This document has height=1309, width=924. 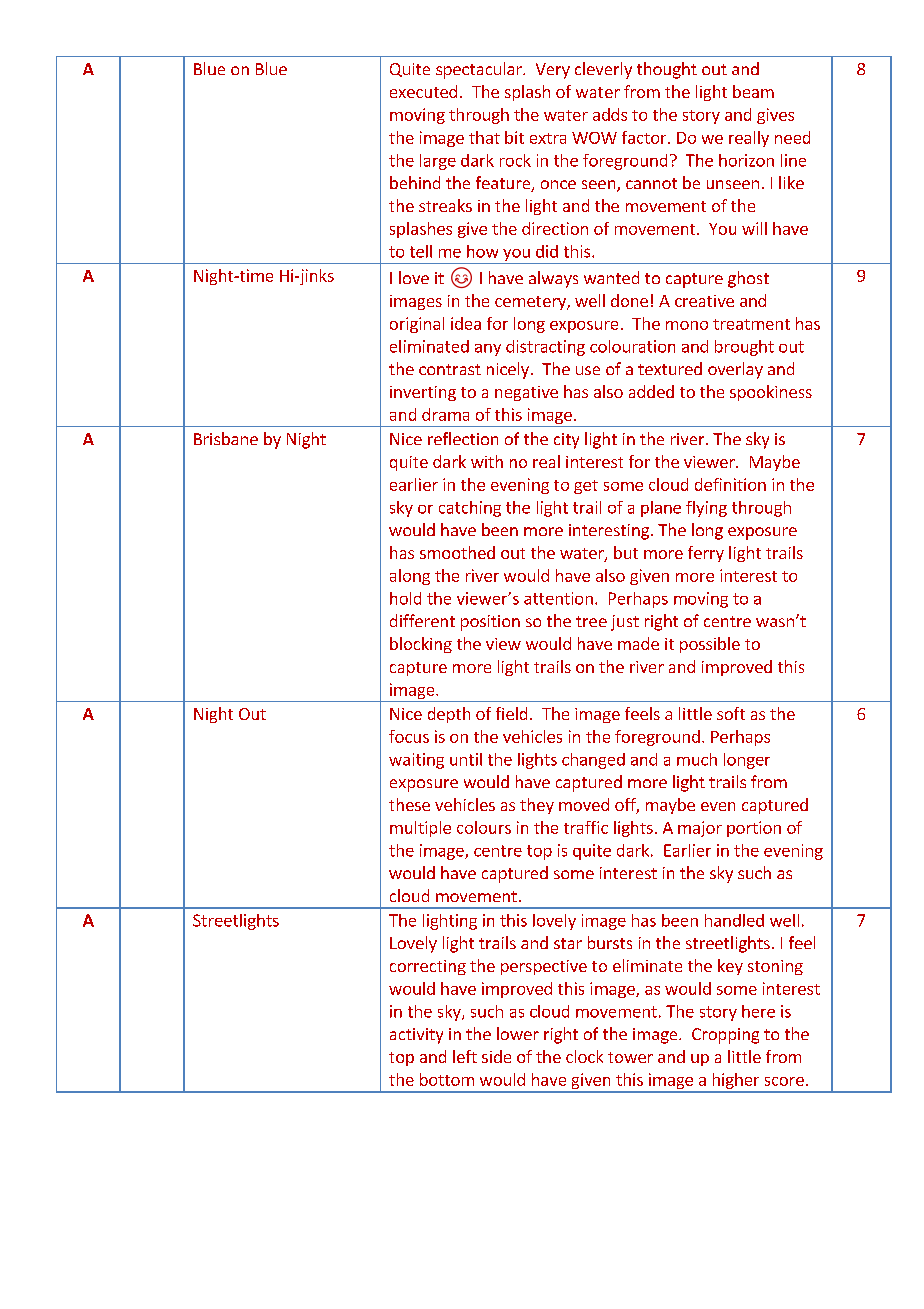 What do you see at coordinates (484, 827) in the document?
I see `colours` at bounding box center [484, 827].
